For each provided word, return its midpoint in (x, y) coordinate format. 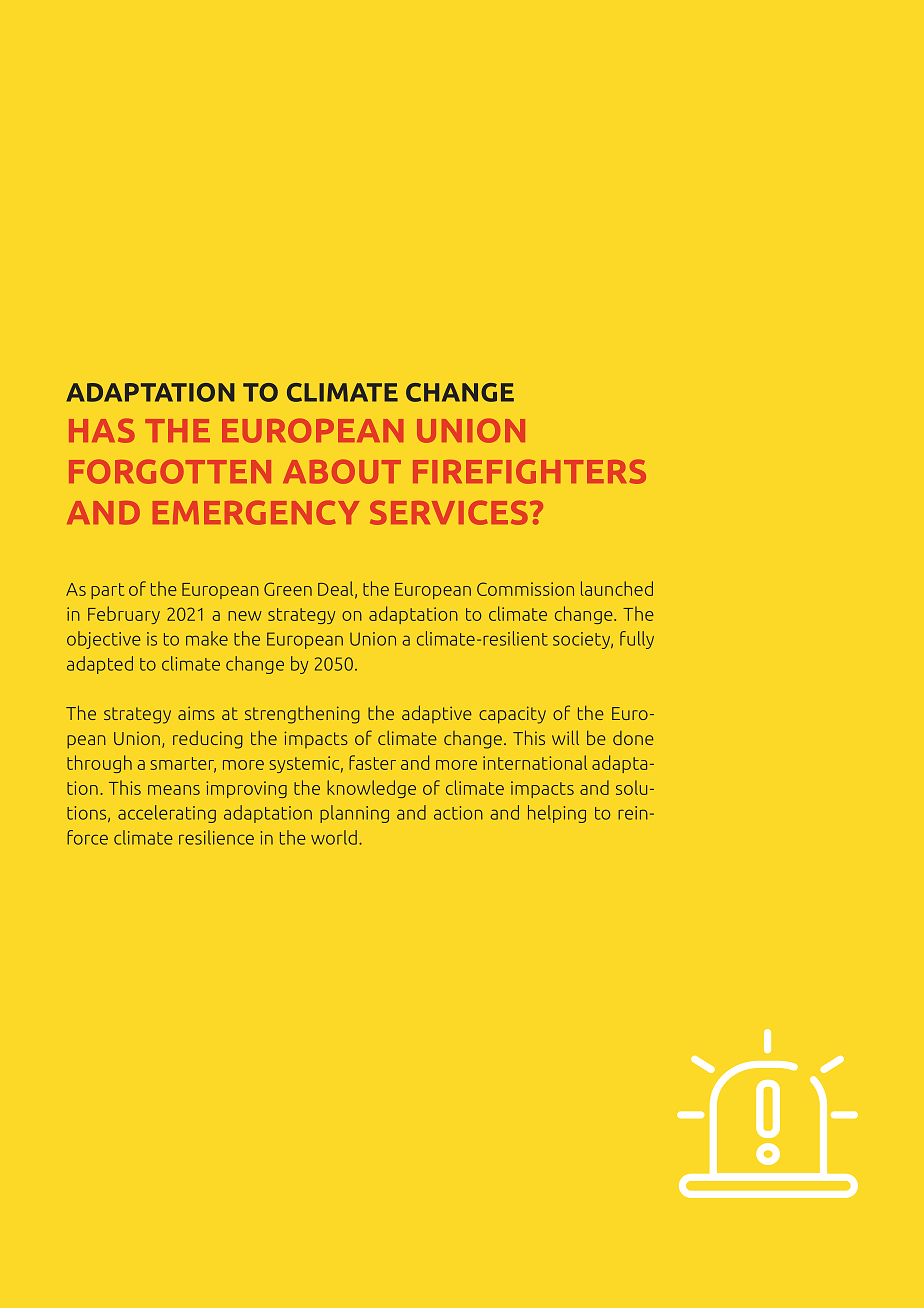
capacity (512, 715)
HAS (101, 431)
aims (196, 713)
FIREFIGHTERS (529, 472)
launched (617, 588)
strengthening (302, 715)
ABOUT (342, 472)
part (107, 591)
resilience (216, 837)
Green (288, 589)
